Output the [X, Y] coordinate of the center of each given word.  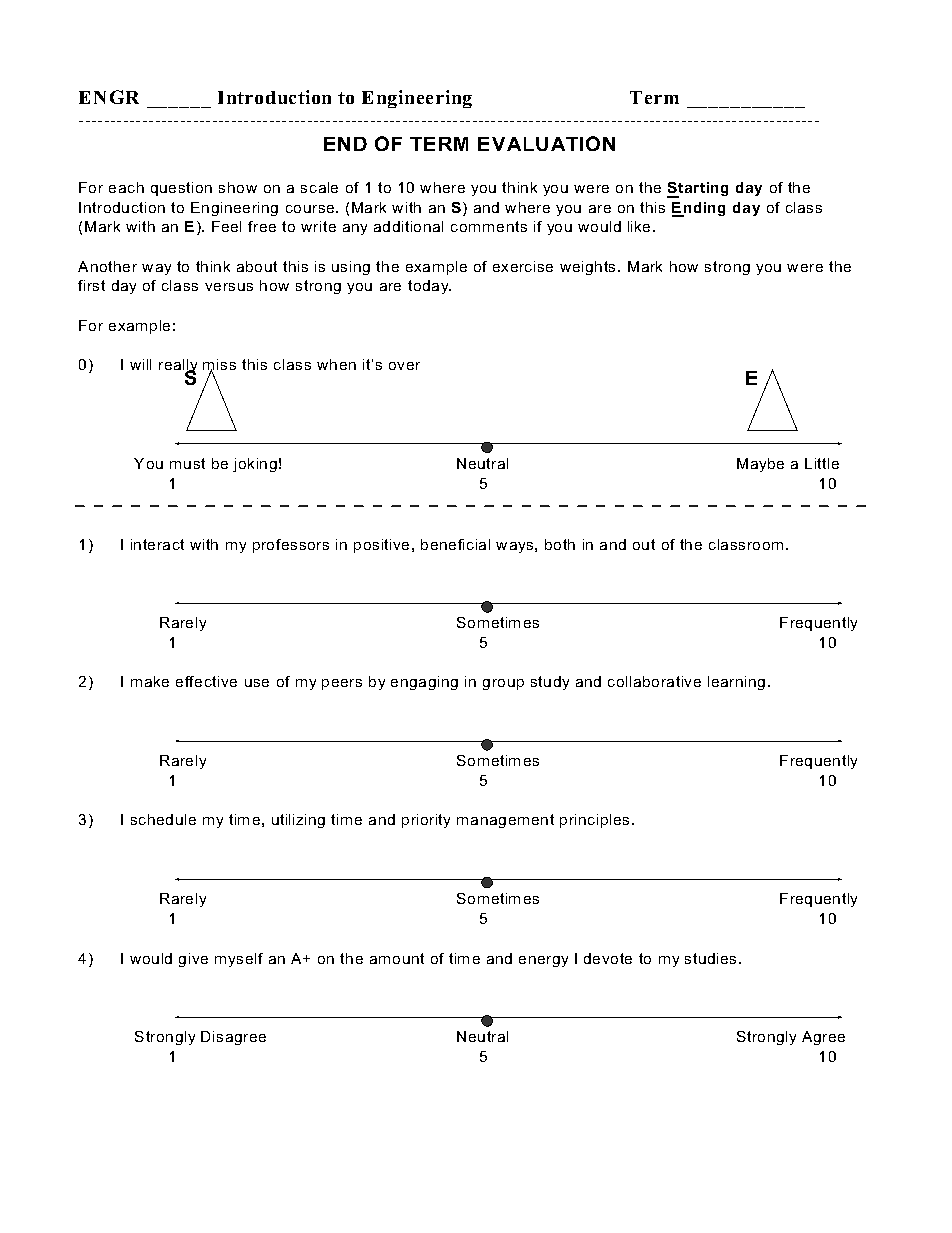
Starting [697, 190]
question [181, 189]
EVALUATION [546, 143]
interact [157, 544]
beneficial [455, 544]
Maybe [760, 465]
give [193, 960]
